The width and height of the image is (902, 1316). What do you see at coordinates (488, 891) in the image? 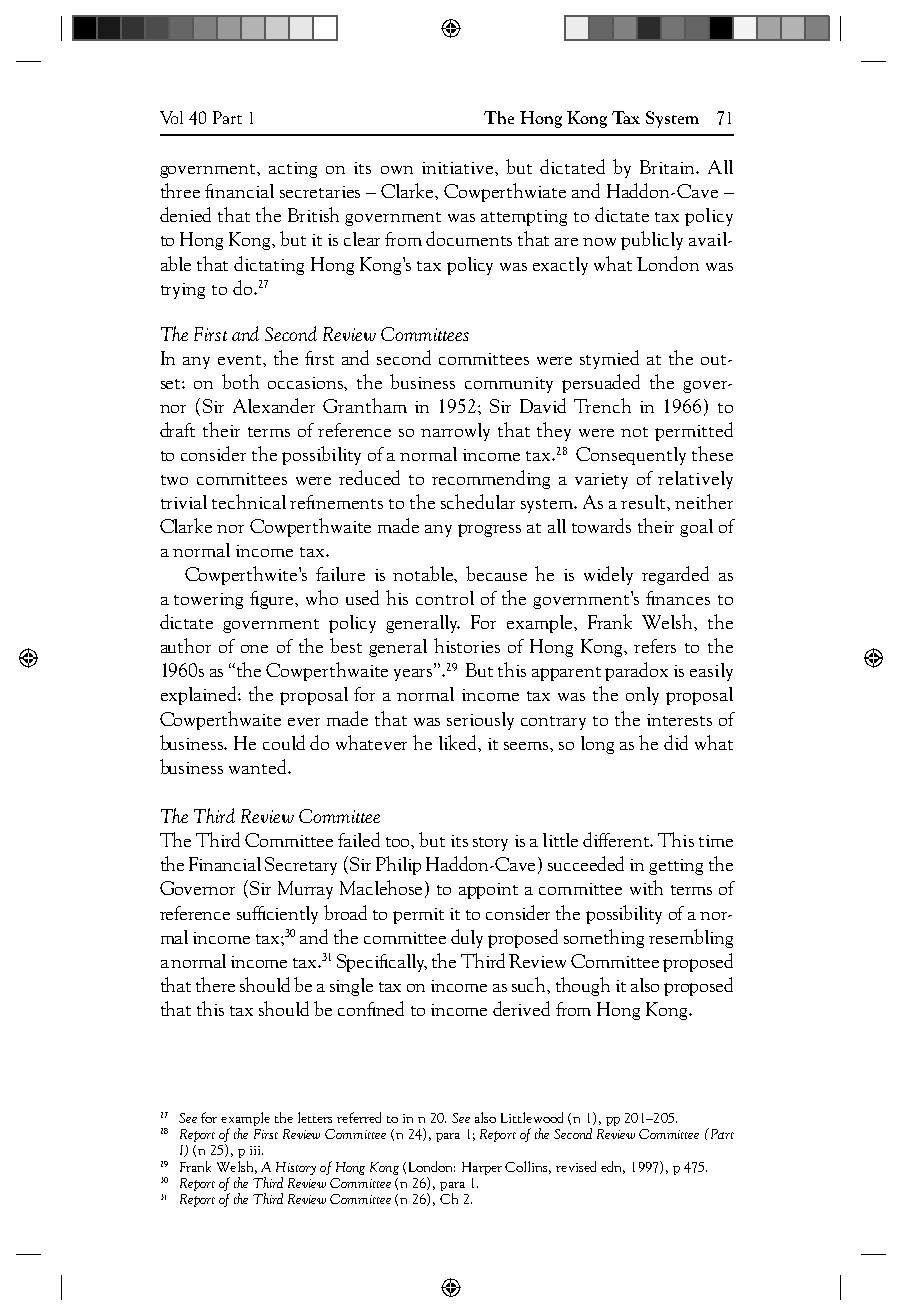
I see `appoint` at bounding box center [488, 891].
